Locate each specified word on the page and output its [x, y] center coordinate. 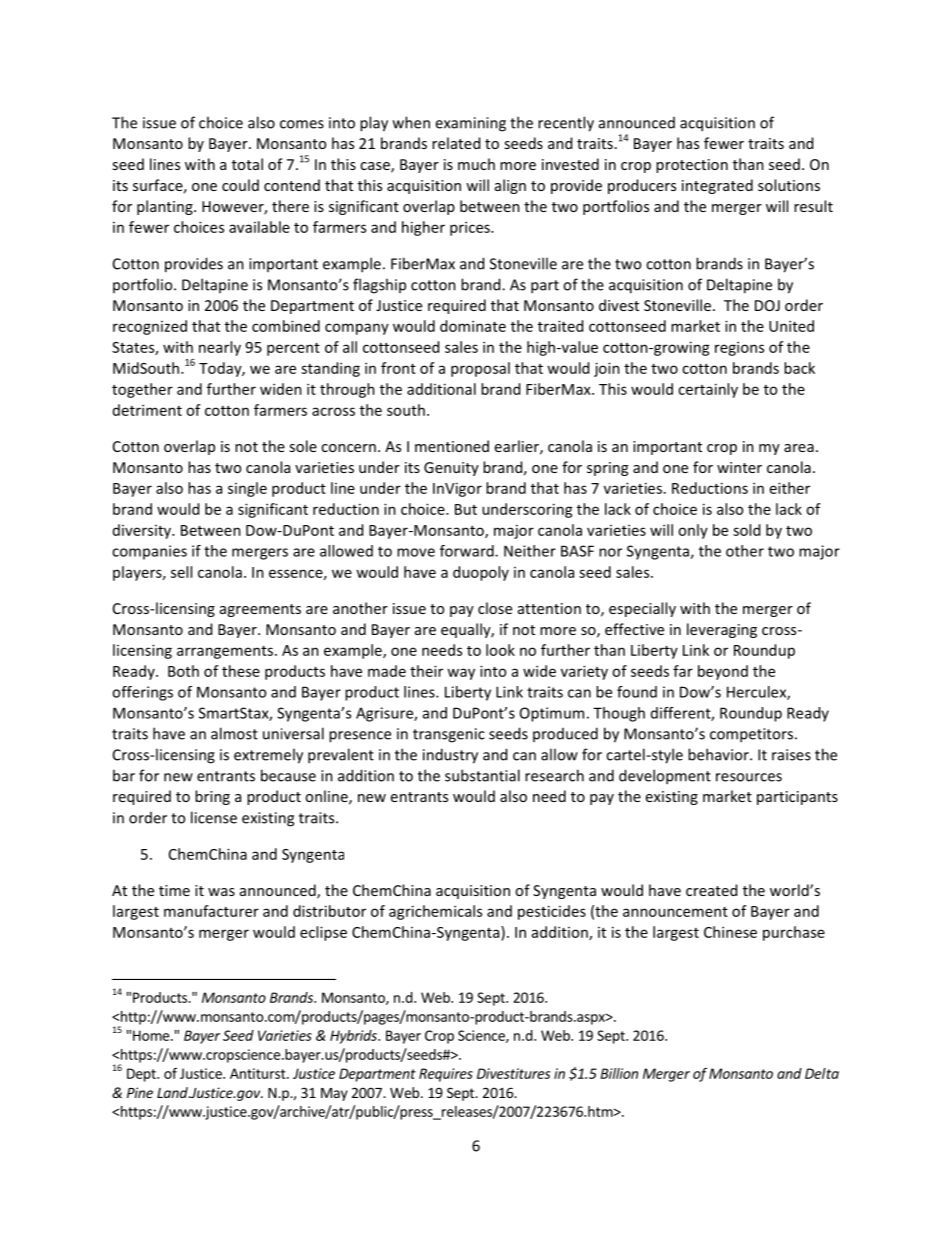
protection [692, 166]
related [456, 143]
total [247, 164]
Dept [142, 1075]
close [495, 608]
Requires [446, 1075]
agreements [260, 610]
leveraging [722, 630]
